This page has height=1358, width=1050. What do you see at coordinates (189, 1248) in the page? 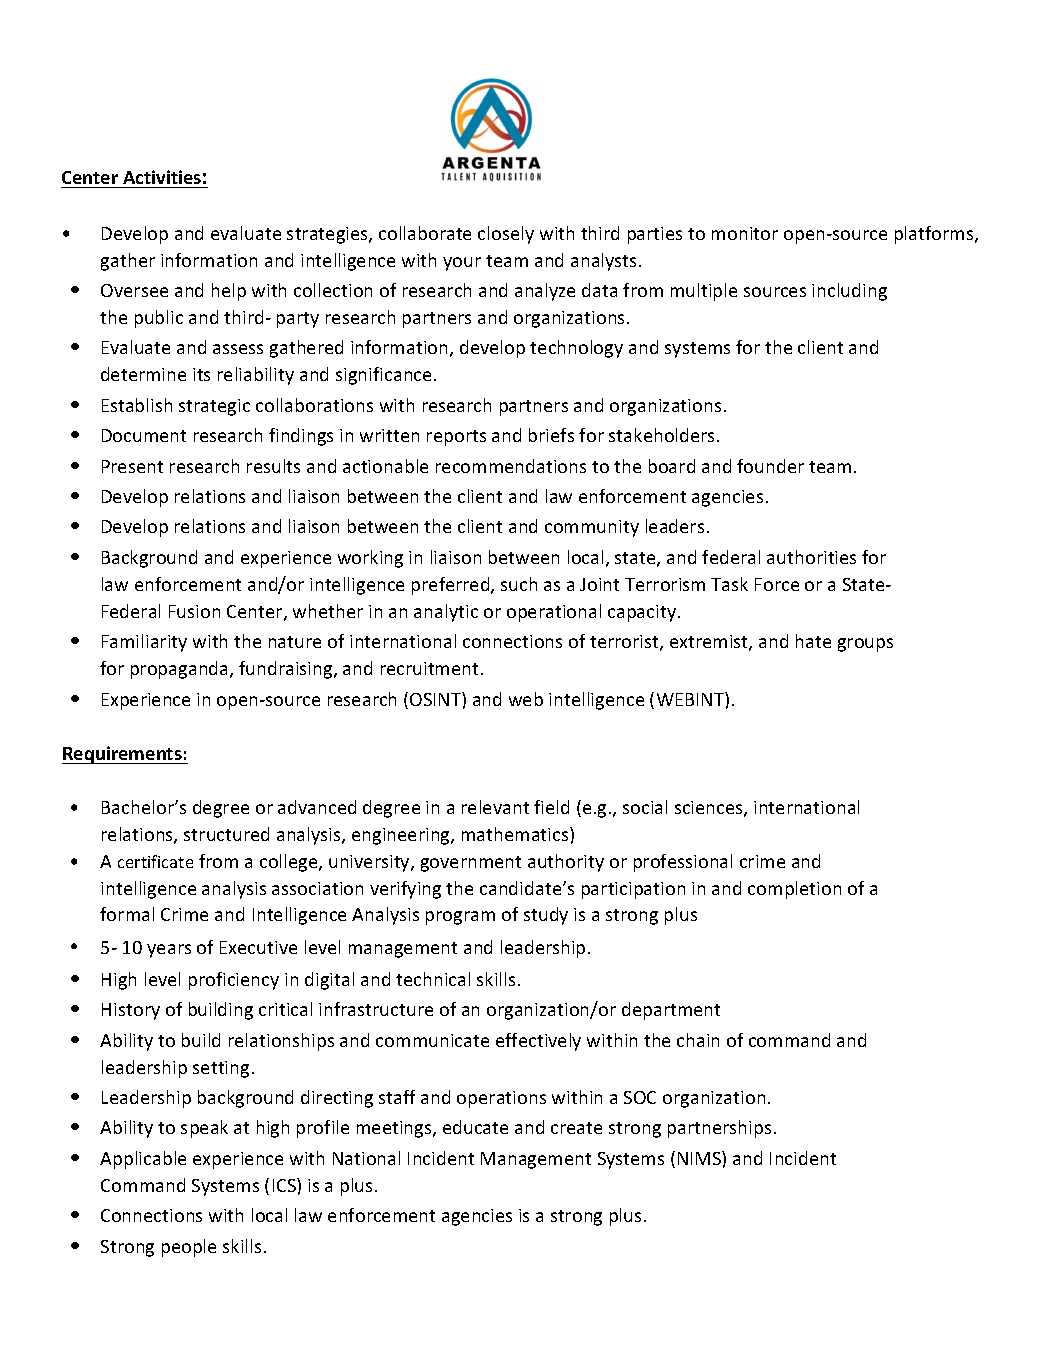
I see `people` at bounding box center [189, 1248].
